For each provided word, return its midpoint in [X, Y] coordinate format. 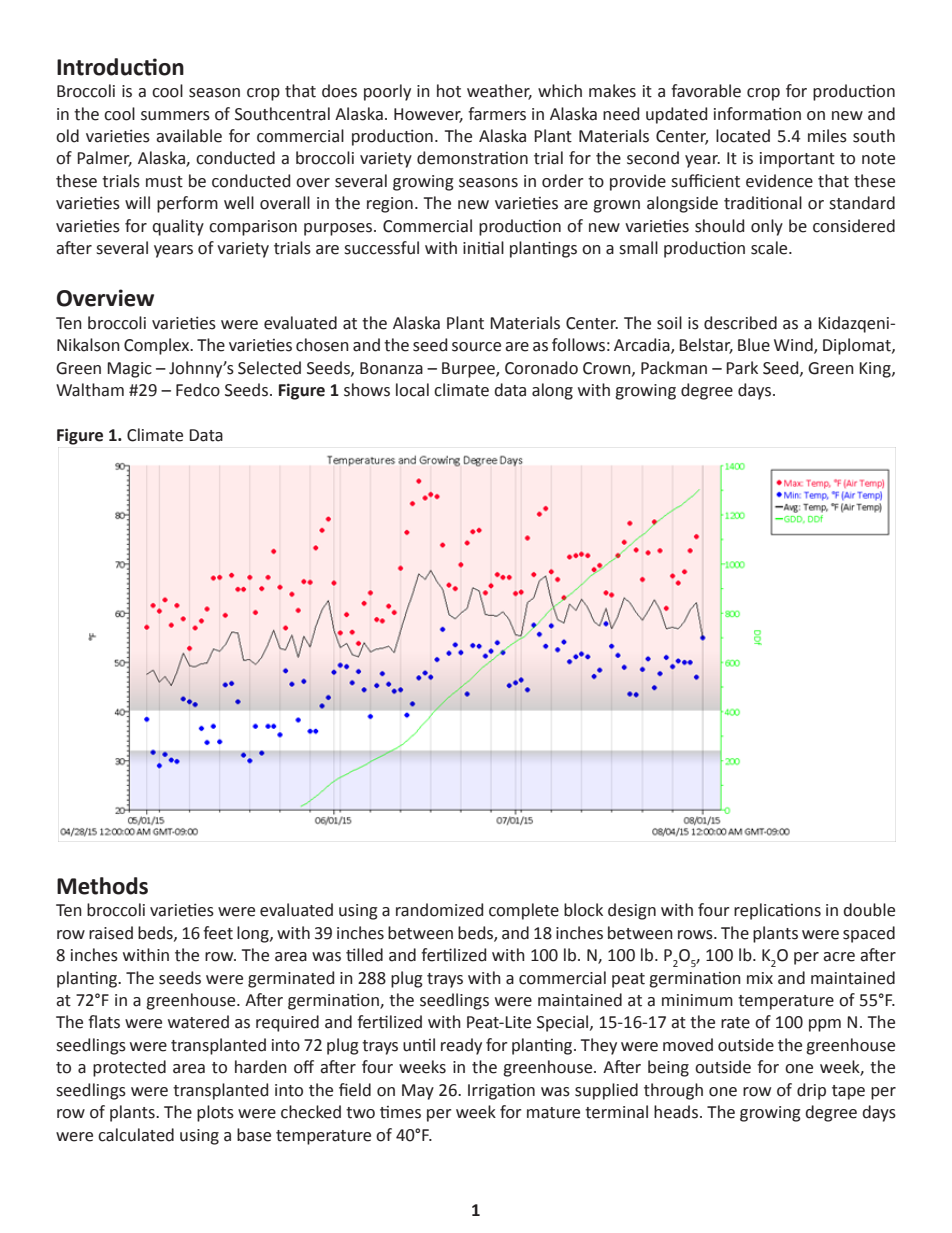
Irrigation [501, 1091]
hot [449, 91]
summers [175, 116]
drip [811, 1091]
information [757, 114]
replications [777, 911]
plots [215, 1113]
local [412, 390]
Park [742, 368]
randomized [439, 910]
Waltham [90, 390]
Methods [102, 886]
